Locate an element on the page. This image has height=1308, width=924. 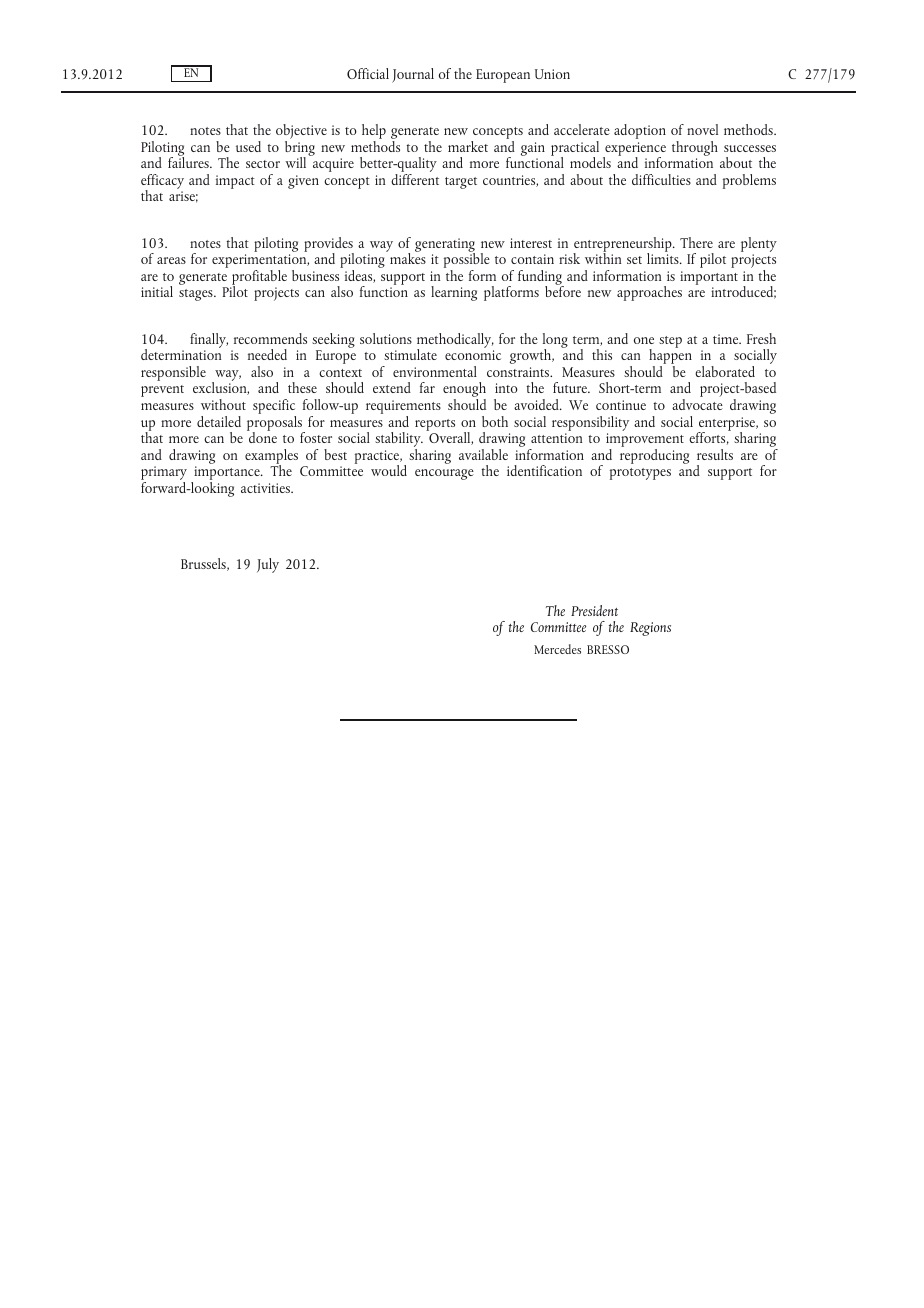
Mercedes is located at coordinates (557, 649).
